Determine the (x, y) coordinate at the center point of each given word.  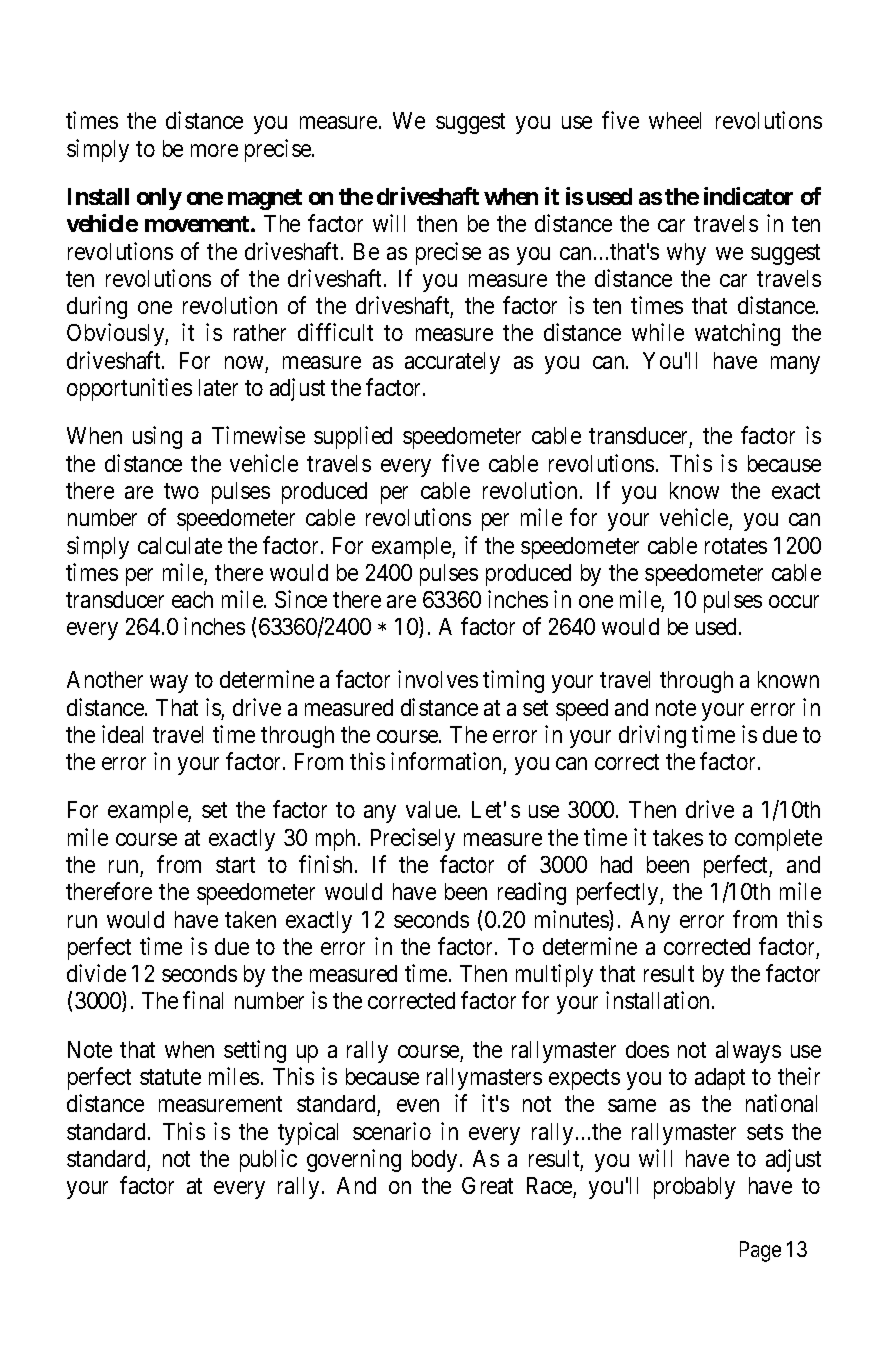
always (748, 1052)
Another (105, 679)
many (795, 365)
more (214, 150)
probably (694, 1188)
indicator (748, 196)
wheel (675, 120)
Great (487, 1185)
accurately (452, 363)
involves (438, 679)
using (157, 437)
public (268, 1160)
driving (652, 736)
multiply (554, 975)
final (203, 1000)
